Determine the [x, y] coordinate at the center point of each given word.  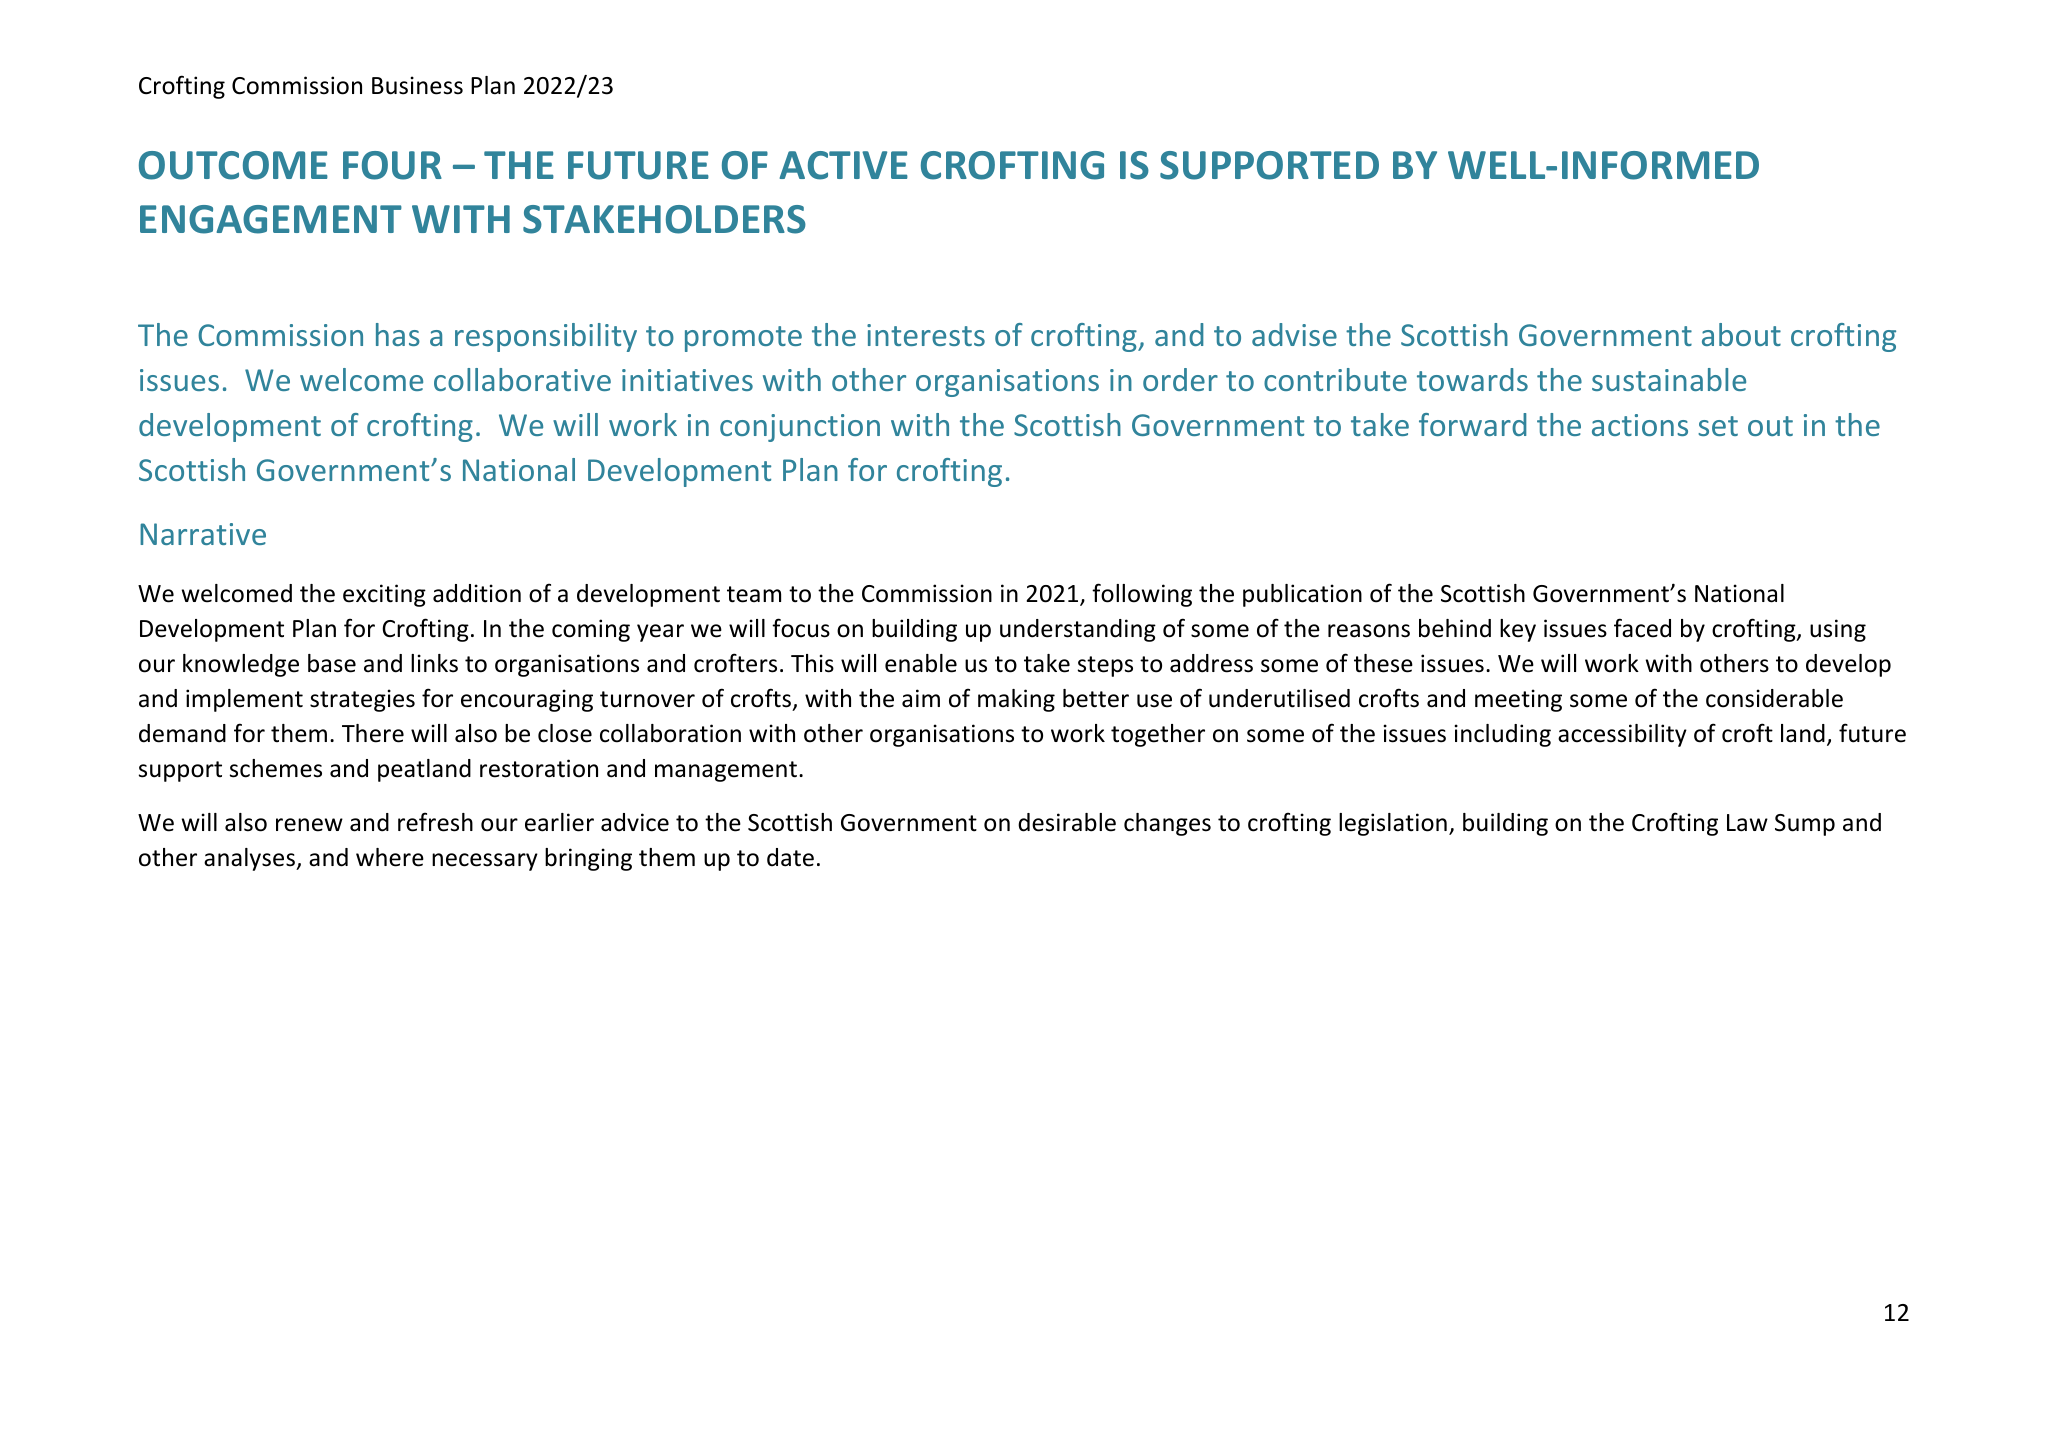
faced [1642, 628]
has [398, 334]
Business [417, 85]
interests [926, 335]
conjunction [800, 428]
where [390, 857]
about [1741, 334]
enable [921, 663]
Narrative [203, 534]
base [332, 663]
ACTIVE [844, 165]
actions [1640, 425]
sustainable [1669, 379]
